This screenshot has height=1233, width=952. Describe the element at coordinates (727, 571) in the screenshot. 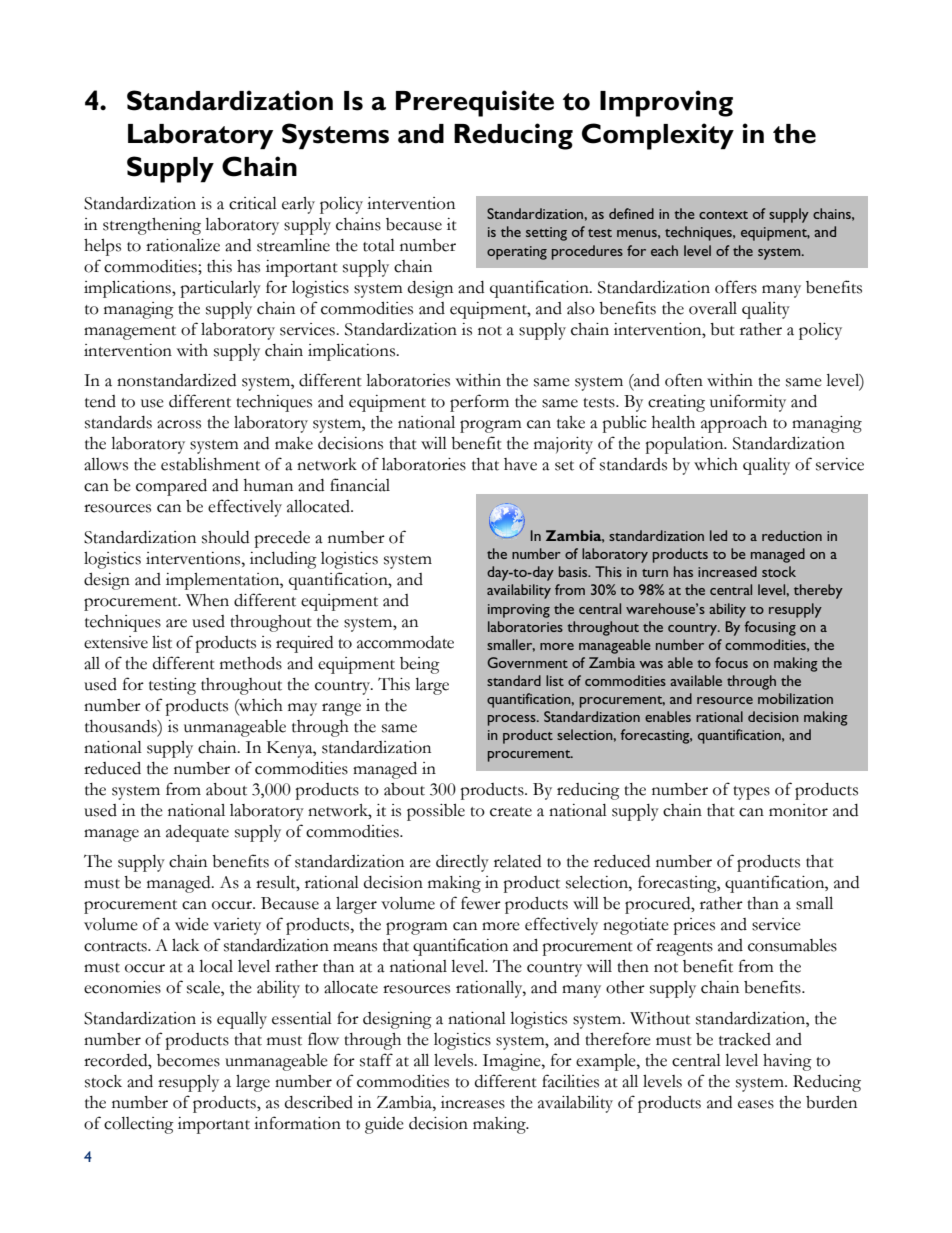

I see `increased` at that location.
